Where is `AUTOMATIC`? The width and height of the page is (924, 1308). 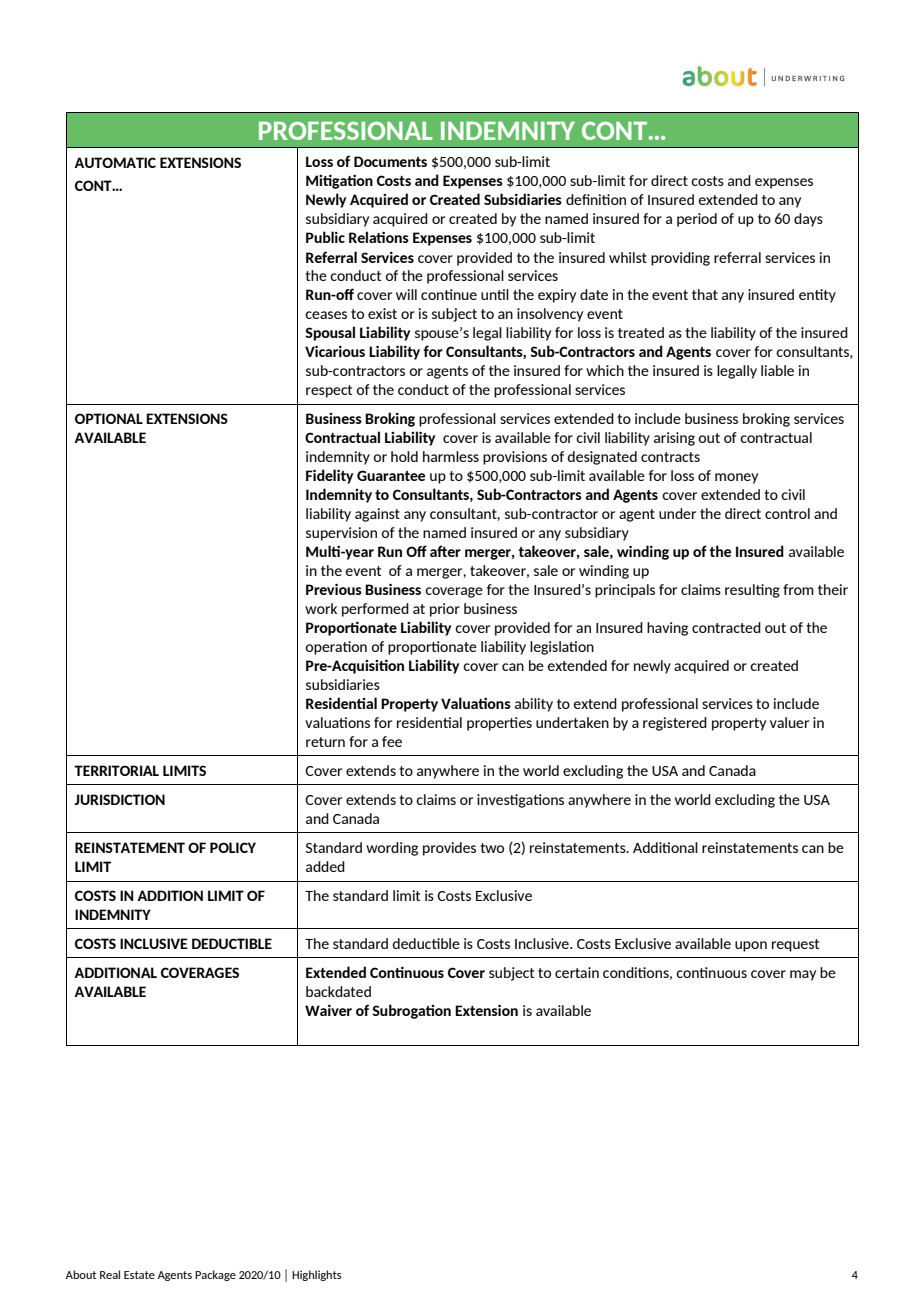 AUTOMATIC is located at coordinates (115, 162).
